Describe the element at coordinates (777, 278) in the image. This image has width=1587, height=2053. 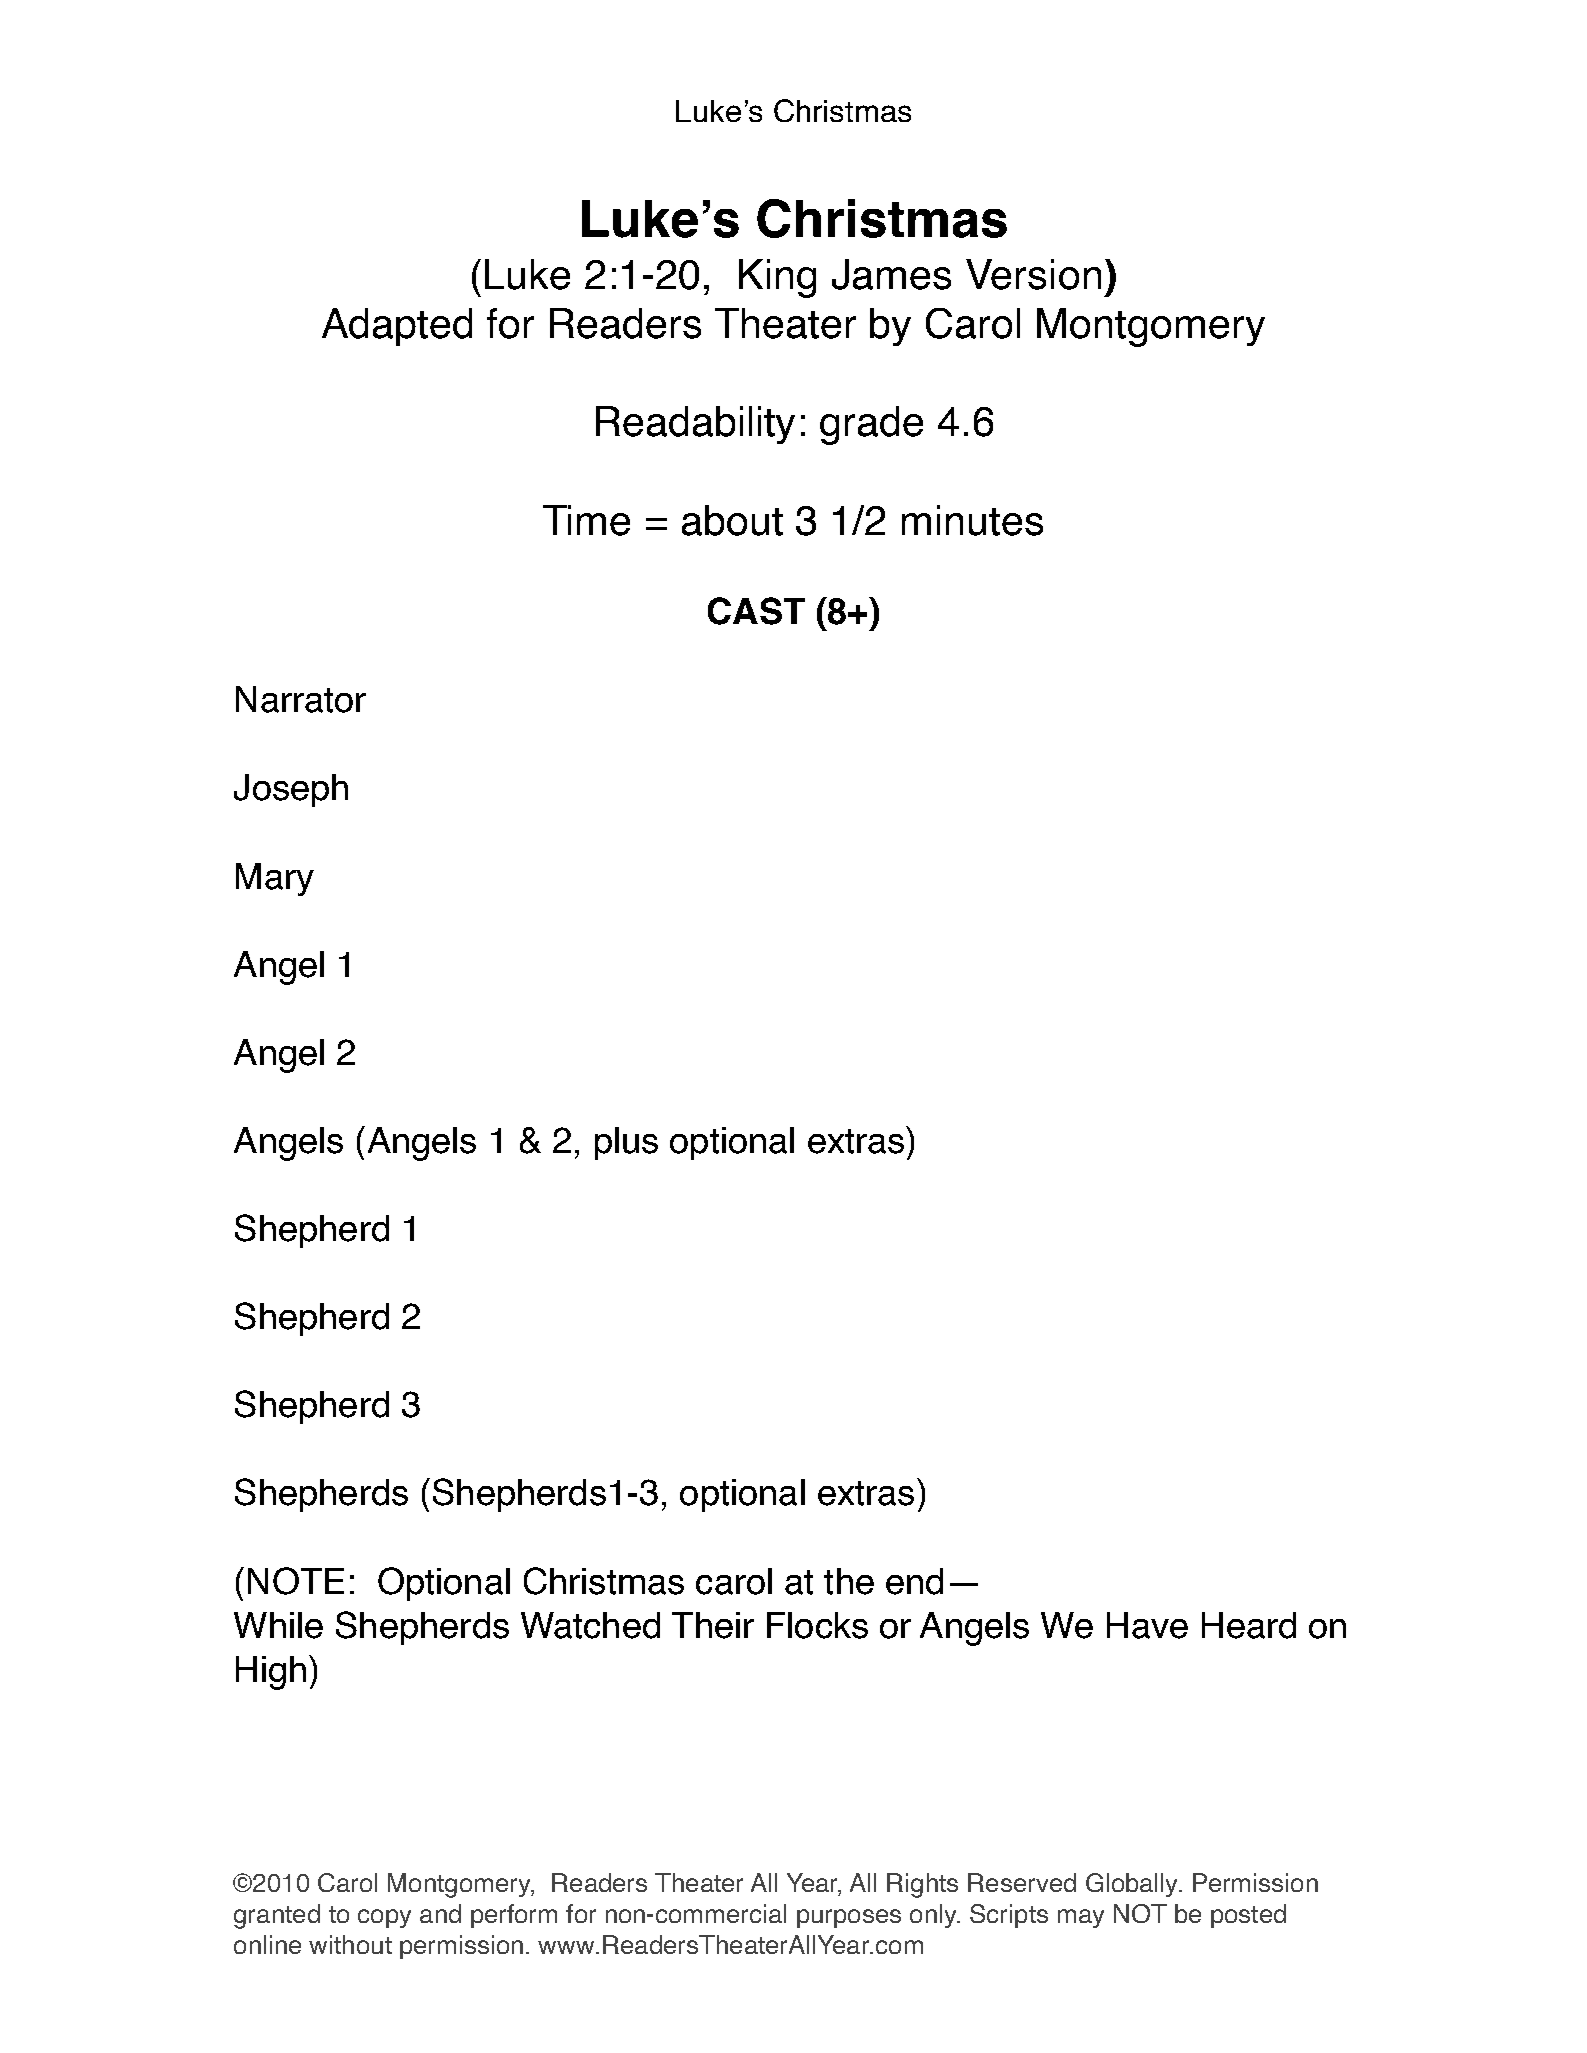
I see `King` at that location.
